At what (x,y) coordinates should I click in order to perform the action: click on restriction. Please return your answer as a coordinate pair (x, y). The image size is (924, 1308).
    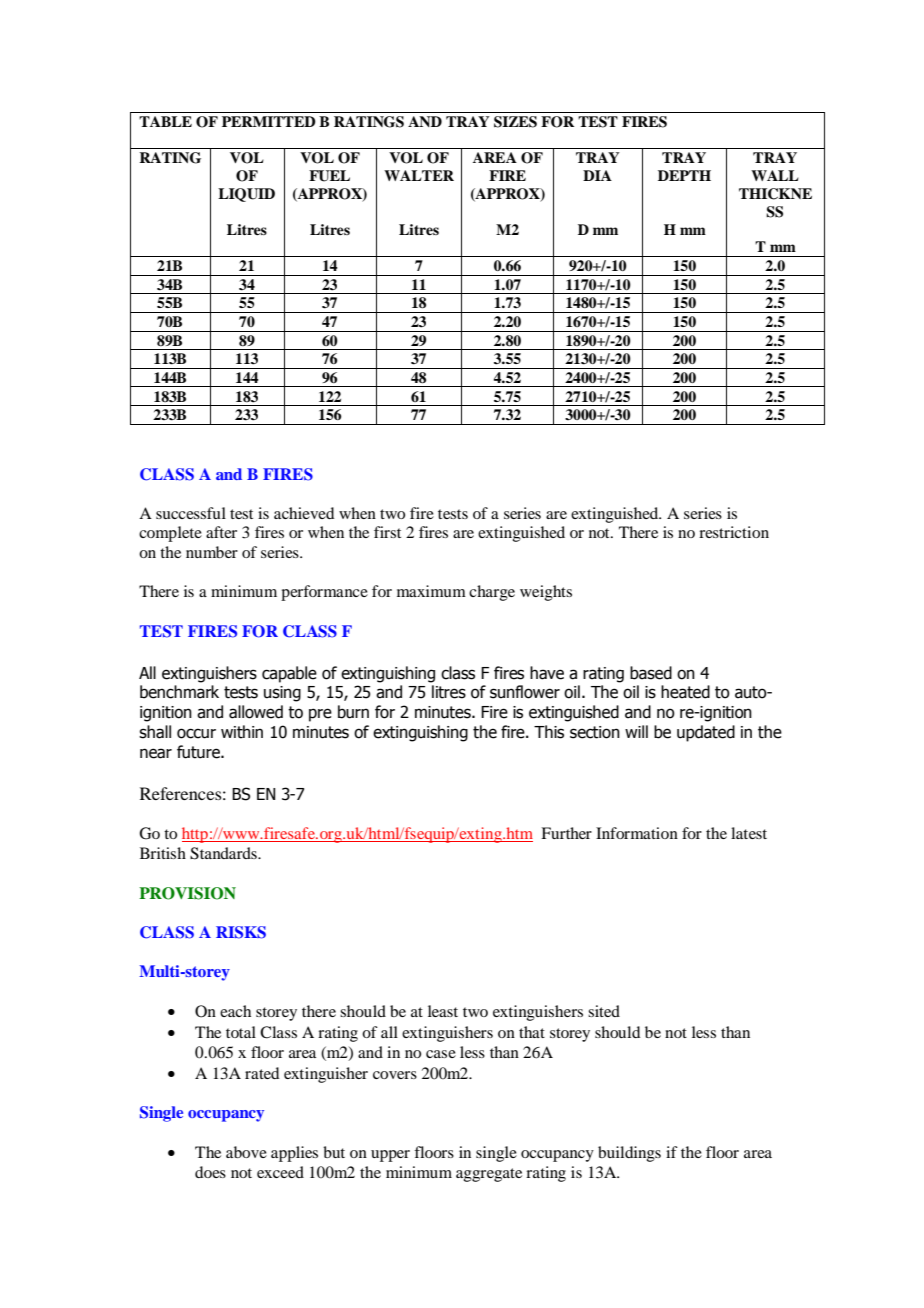
    Looking at the image, I should click on (734, 532).
